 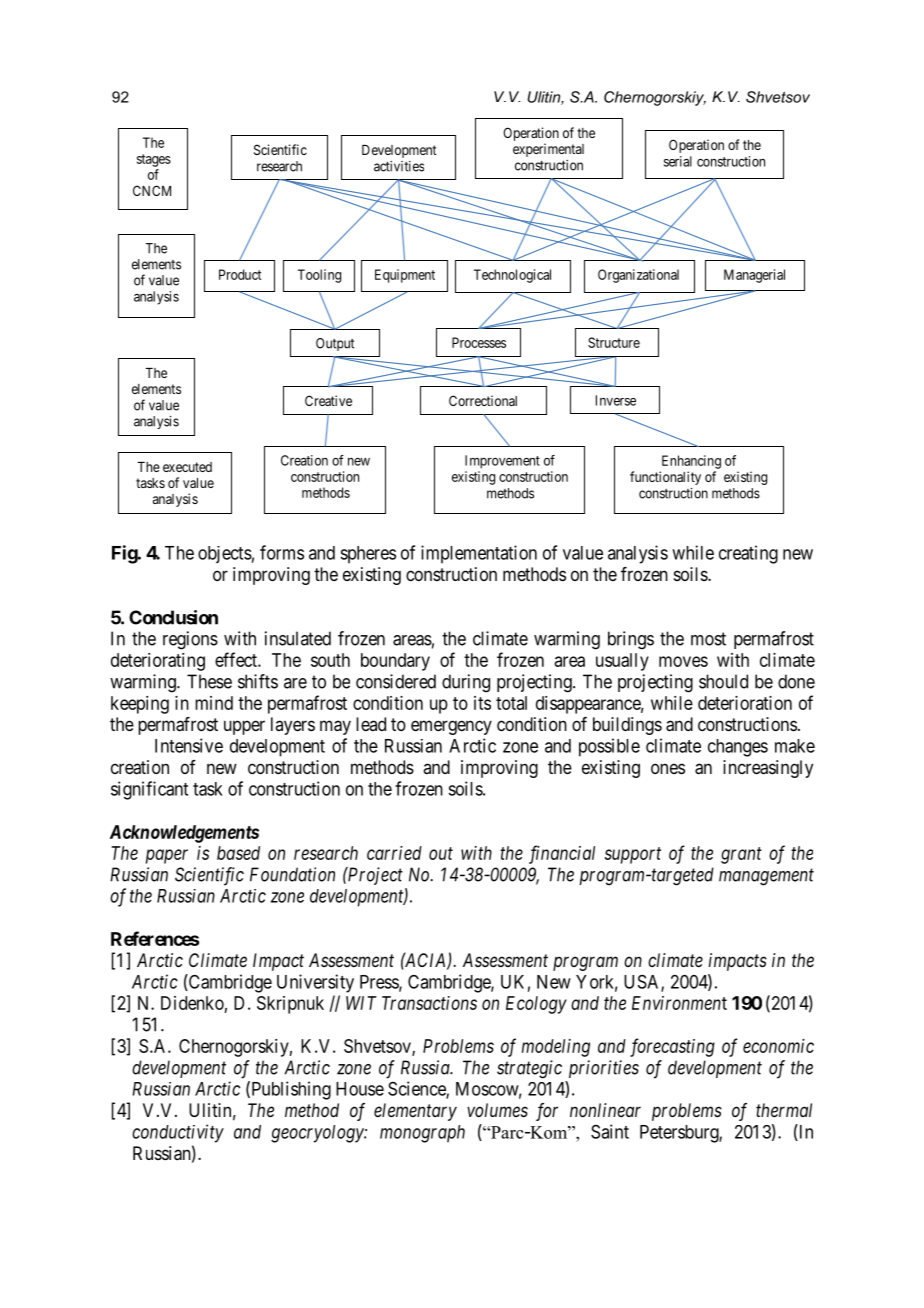 I want to click on Correctional, so click(x=483, y=400).
